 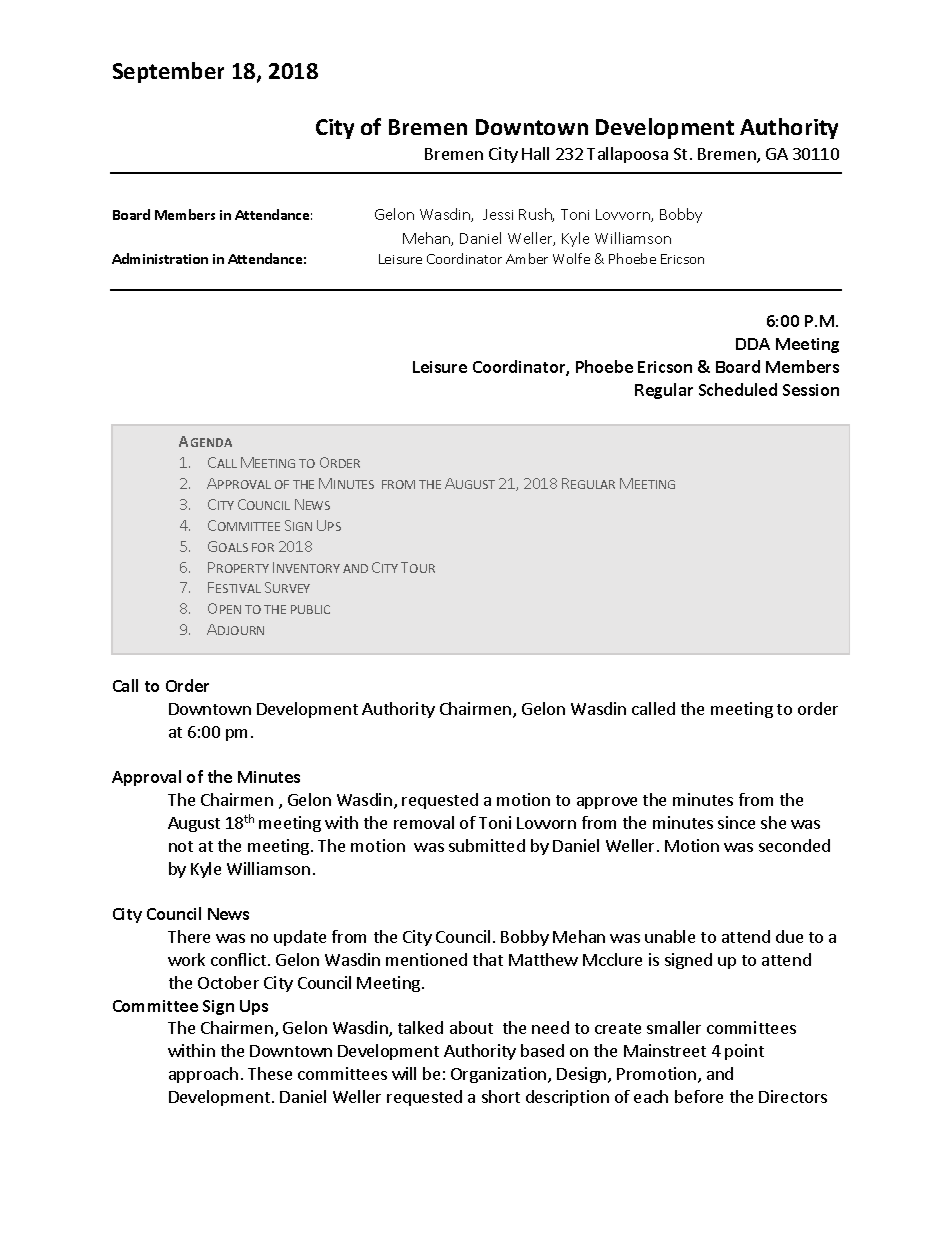 What do you see at coordinates (571, 258) in the screenshot?
I see `Wolfe` at bounding box center [571, 258].
